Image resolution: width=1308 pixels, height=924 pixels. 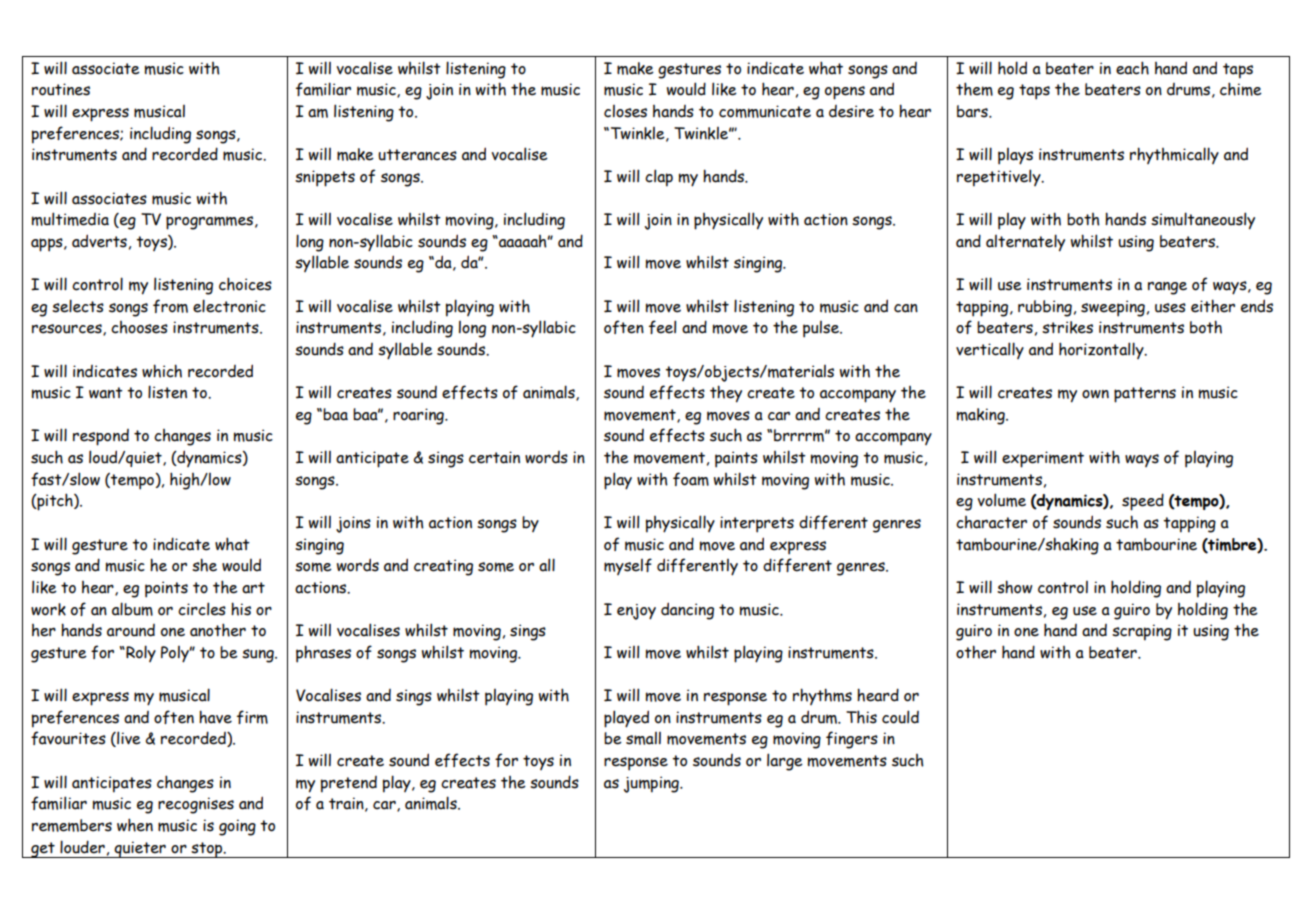 What do you see at coordinates (140, 653) in the page?
I see `Roly` at bounding box center [140, 653].
